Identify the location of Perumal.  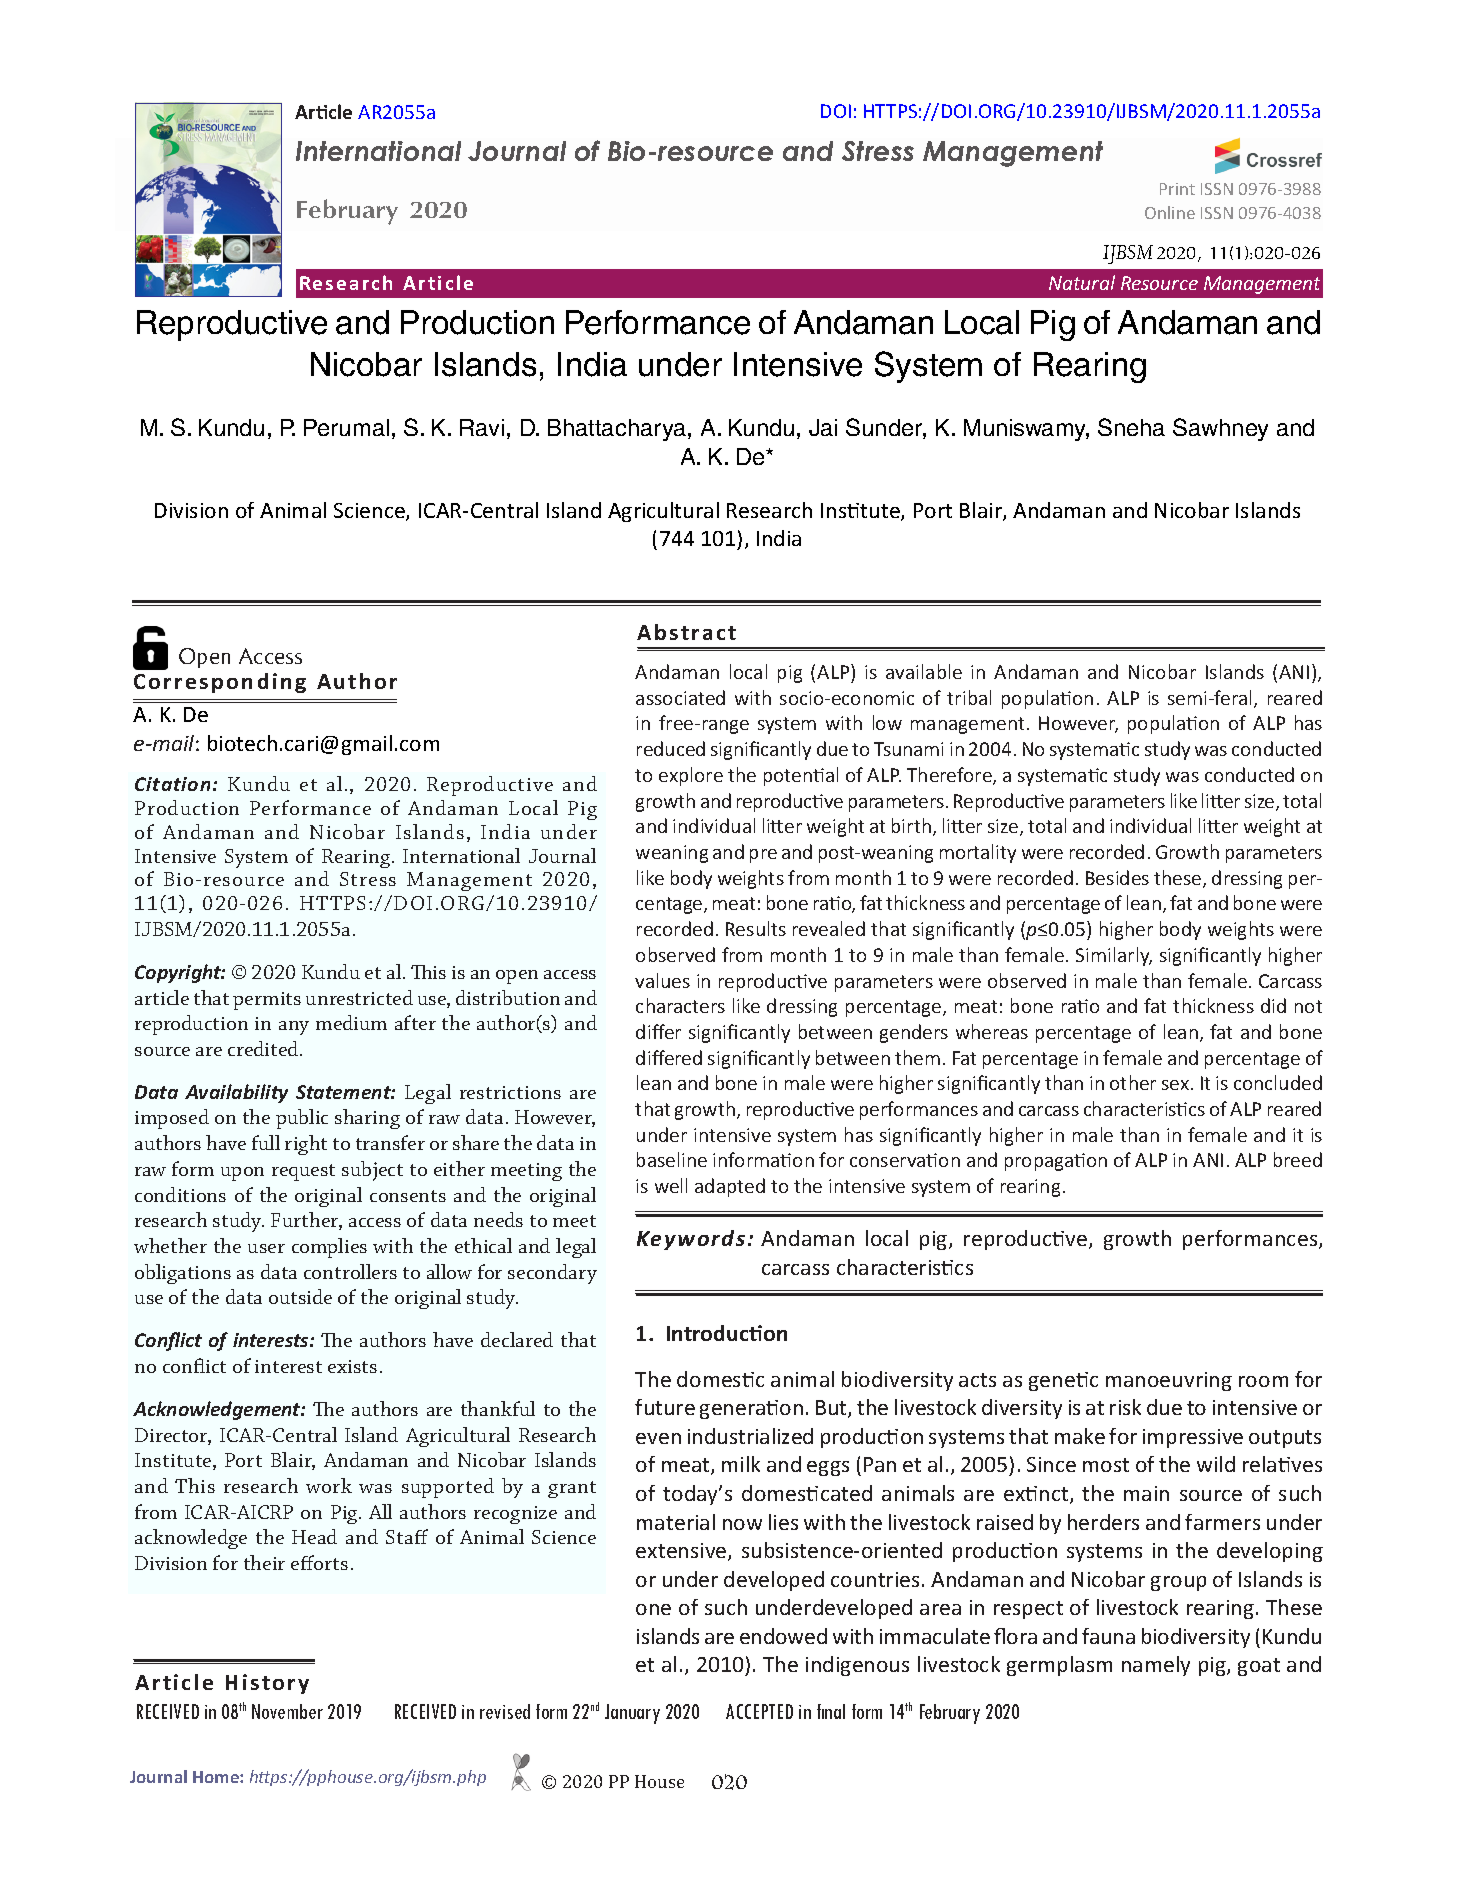
(346, 427).
